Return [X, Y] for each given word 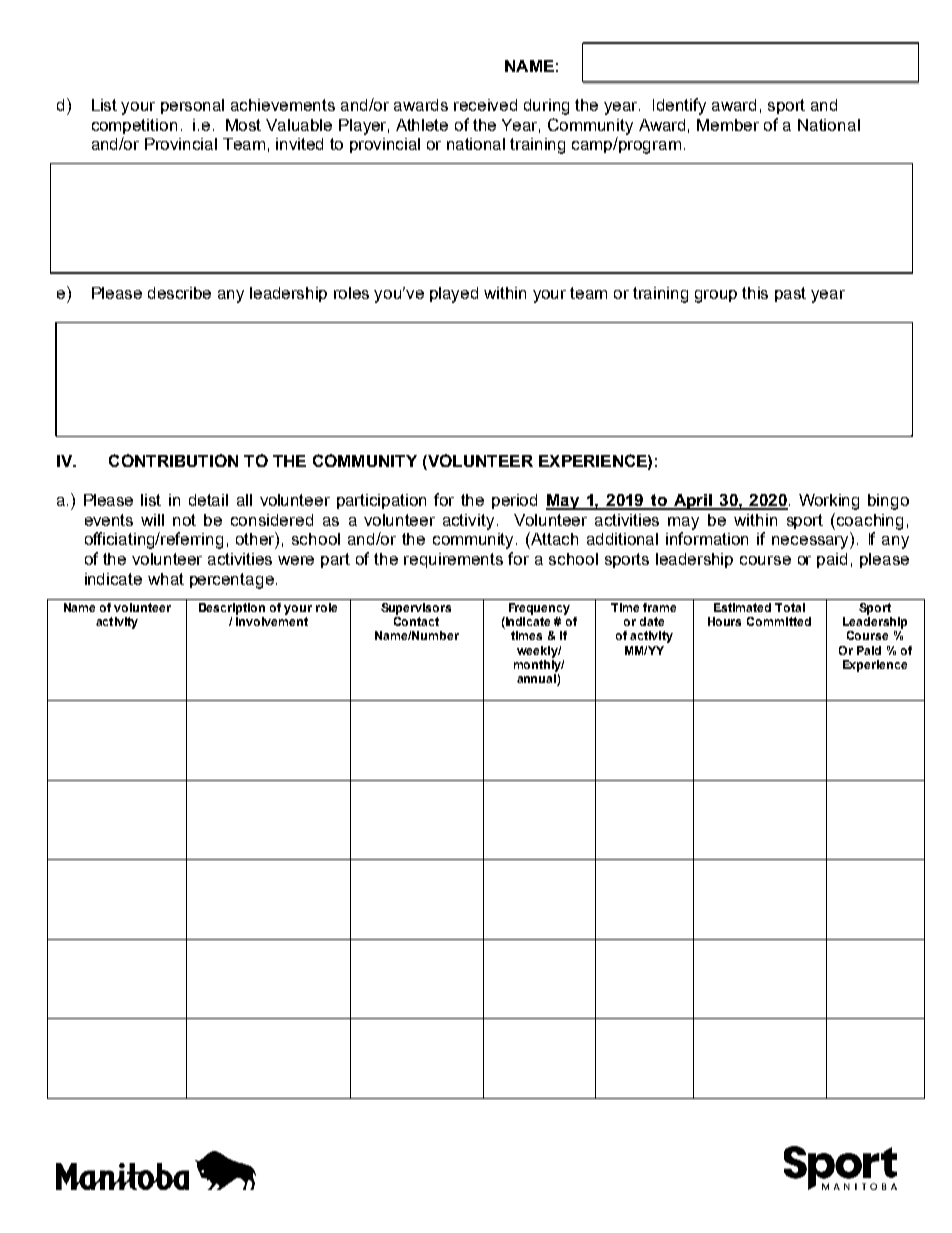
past [790, 294]
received [485, 105]
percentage [232, 581]
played [454, 295]
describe [179, 293]
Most [243, 125]
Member [728, 125]
